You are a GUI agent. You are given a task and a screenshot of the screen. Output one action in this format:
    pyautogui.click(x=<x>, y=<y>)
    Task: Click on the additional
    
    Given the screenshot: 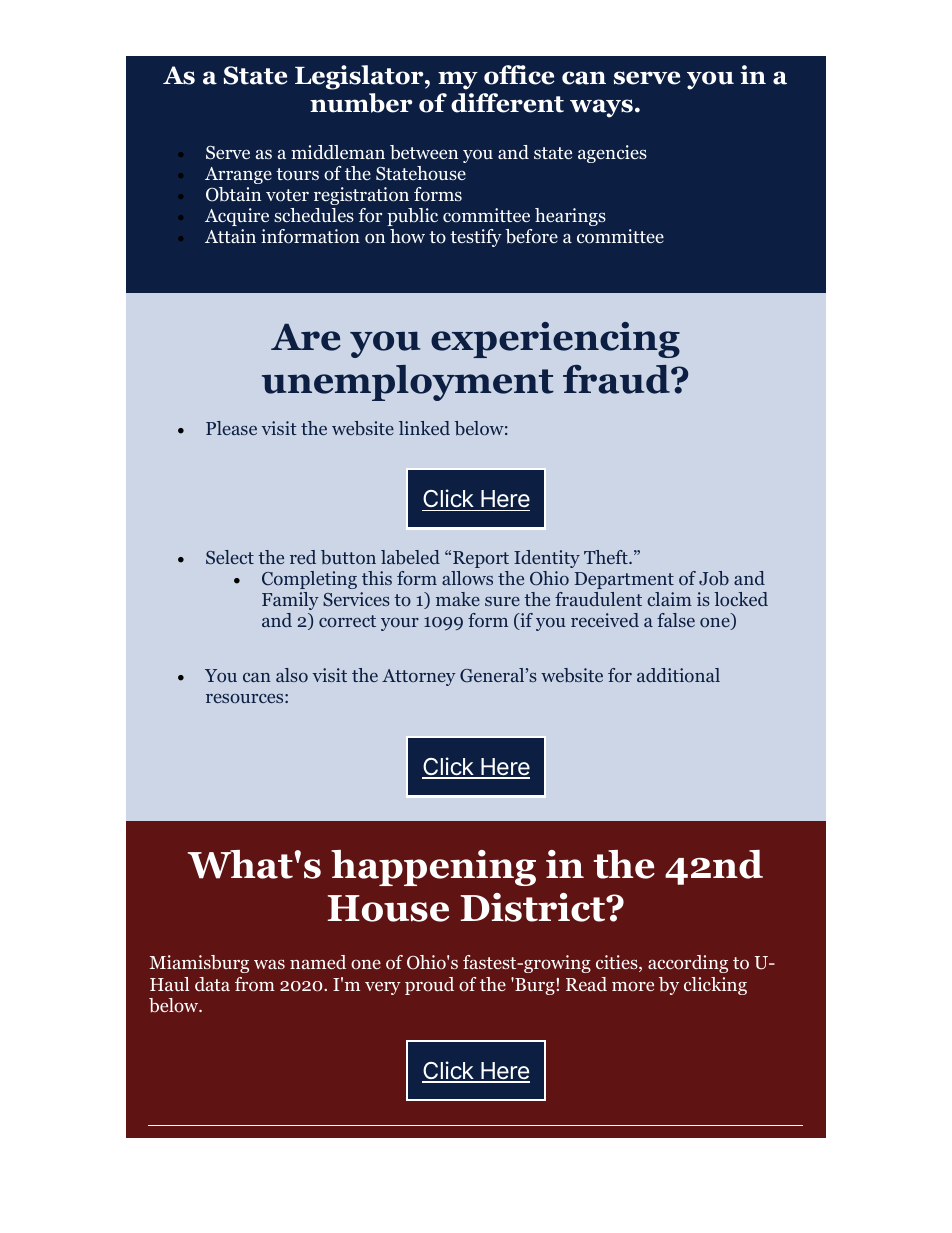 What is the action you would take?
    pyautogui.click(x=678, y=675)
